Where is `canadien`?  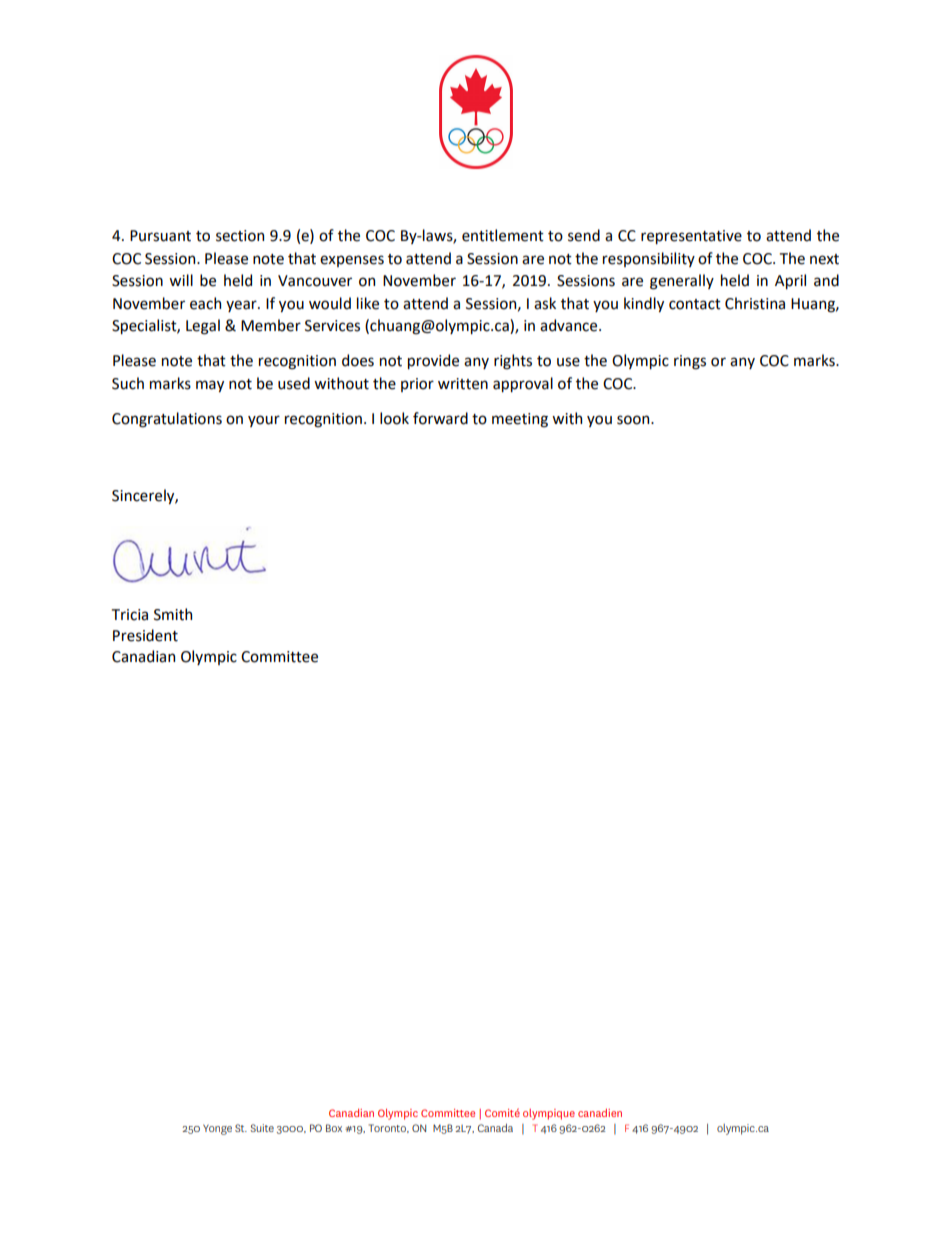 canadien is located at coordinates (600, 1113).
